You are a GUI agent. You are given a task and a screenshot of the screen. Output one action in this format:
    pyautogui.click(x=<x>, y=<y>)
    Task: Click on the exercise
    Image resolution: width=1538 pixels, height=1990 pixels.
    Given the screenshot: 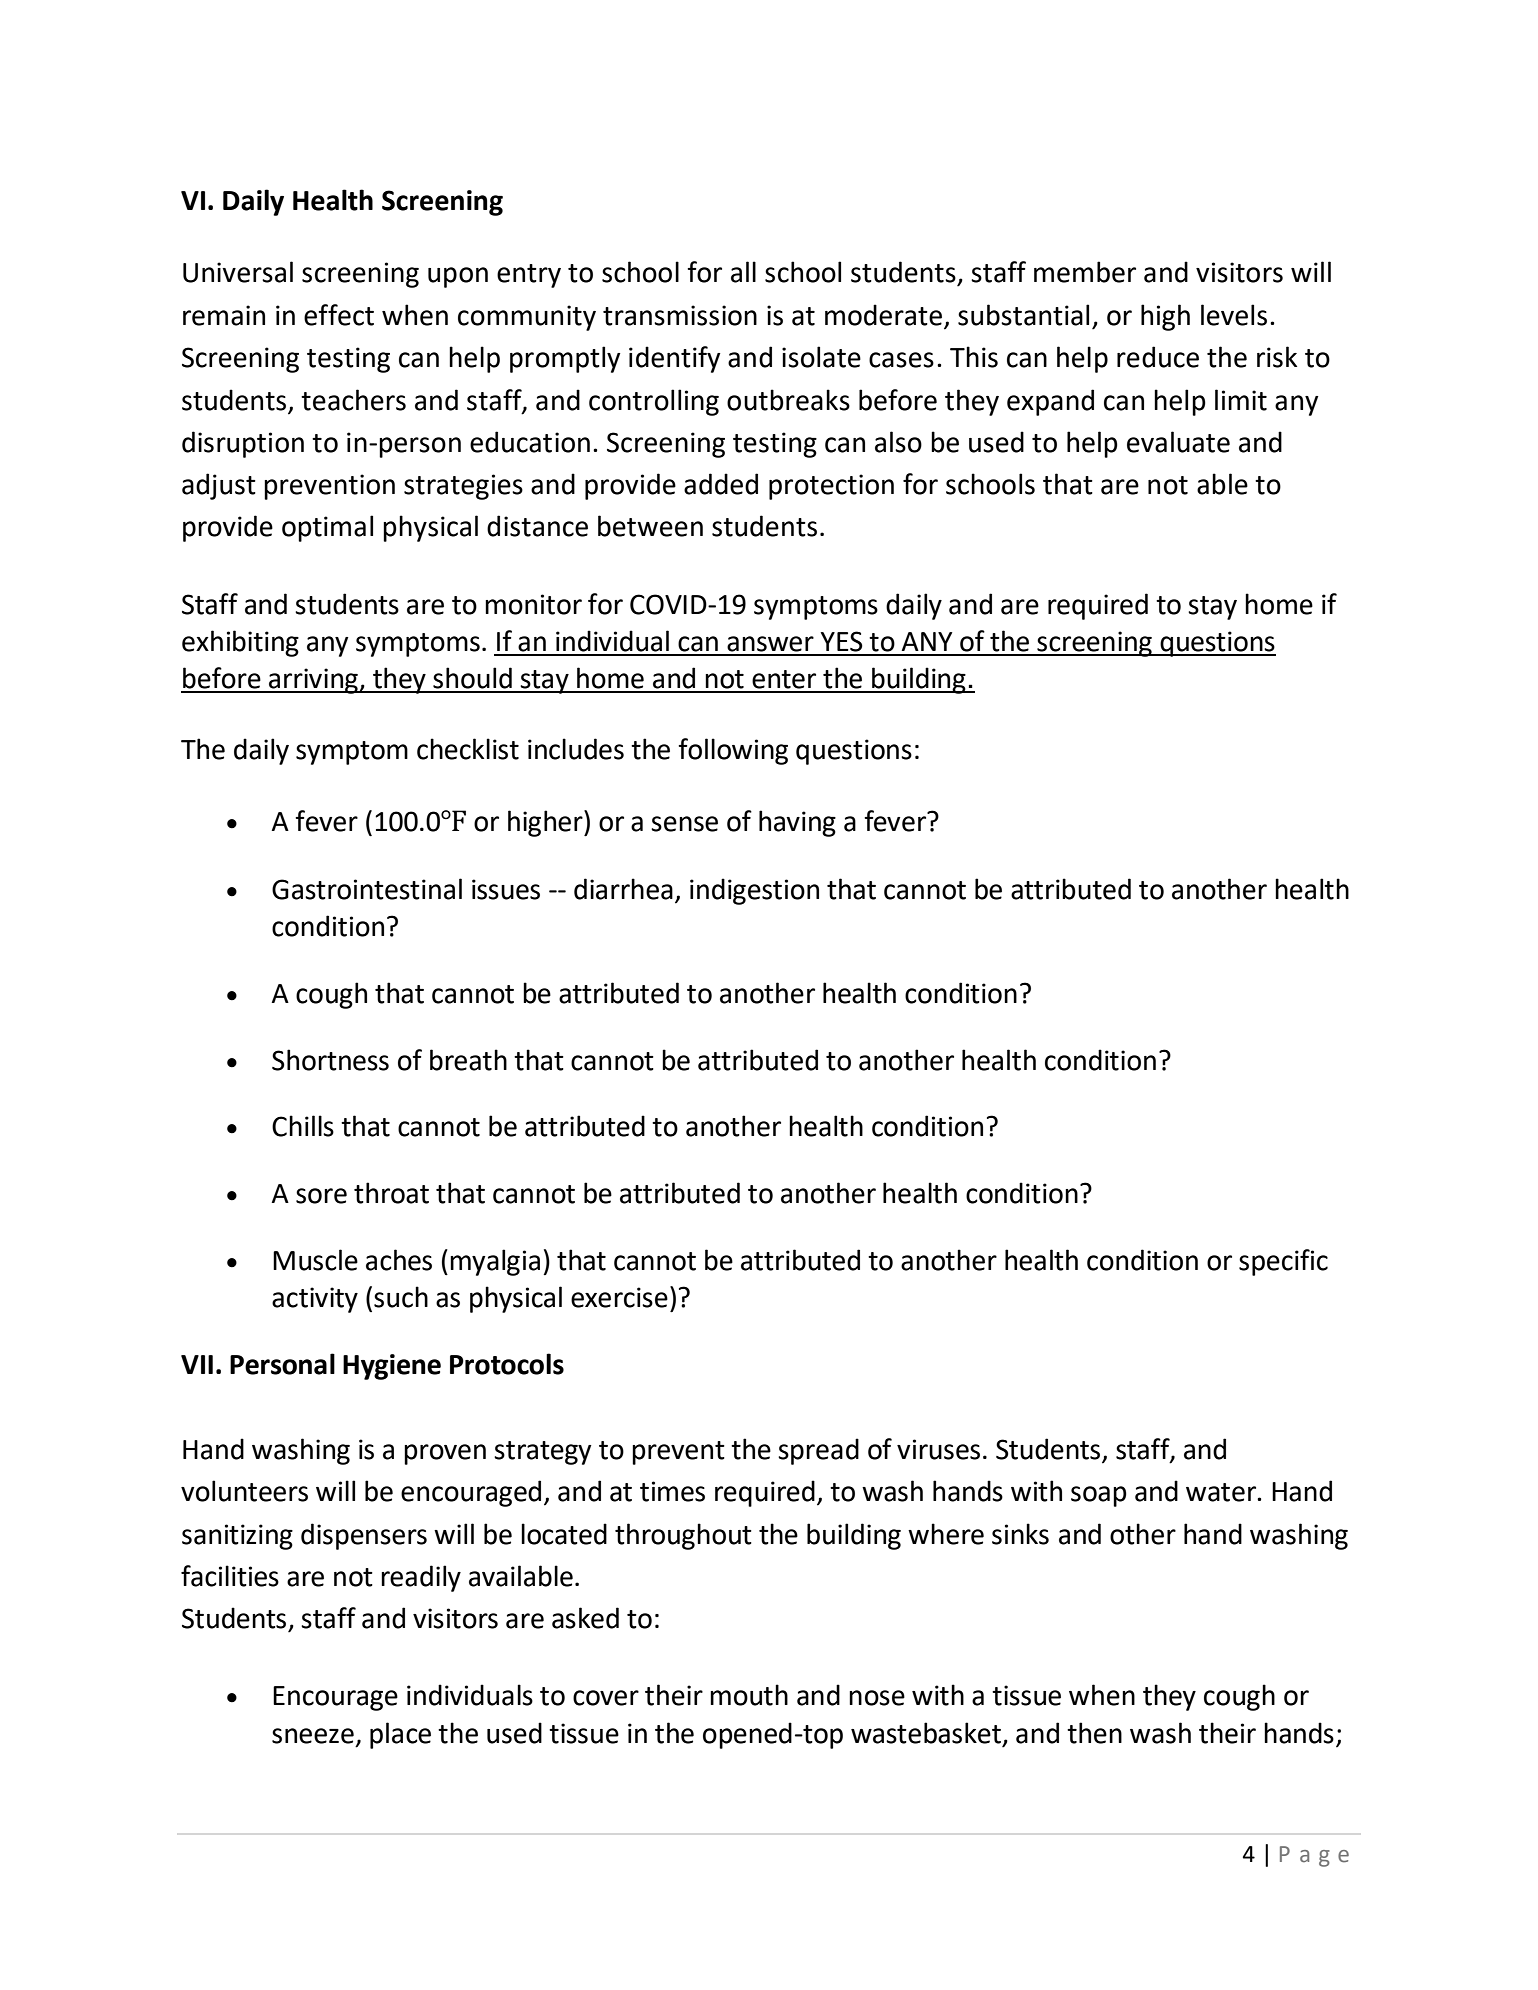 What is the action you would take?
    pyautogui.click(x=619, y=1297)
